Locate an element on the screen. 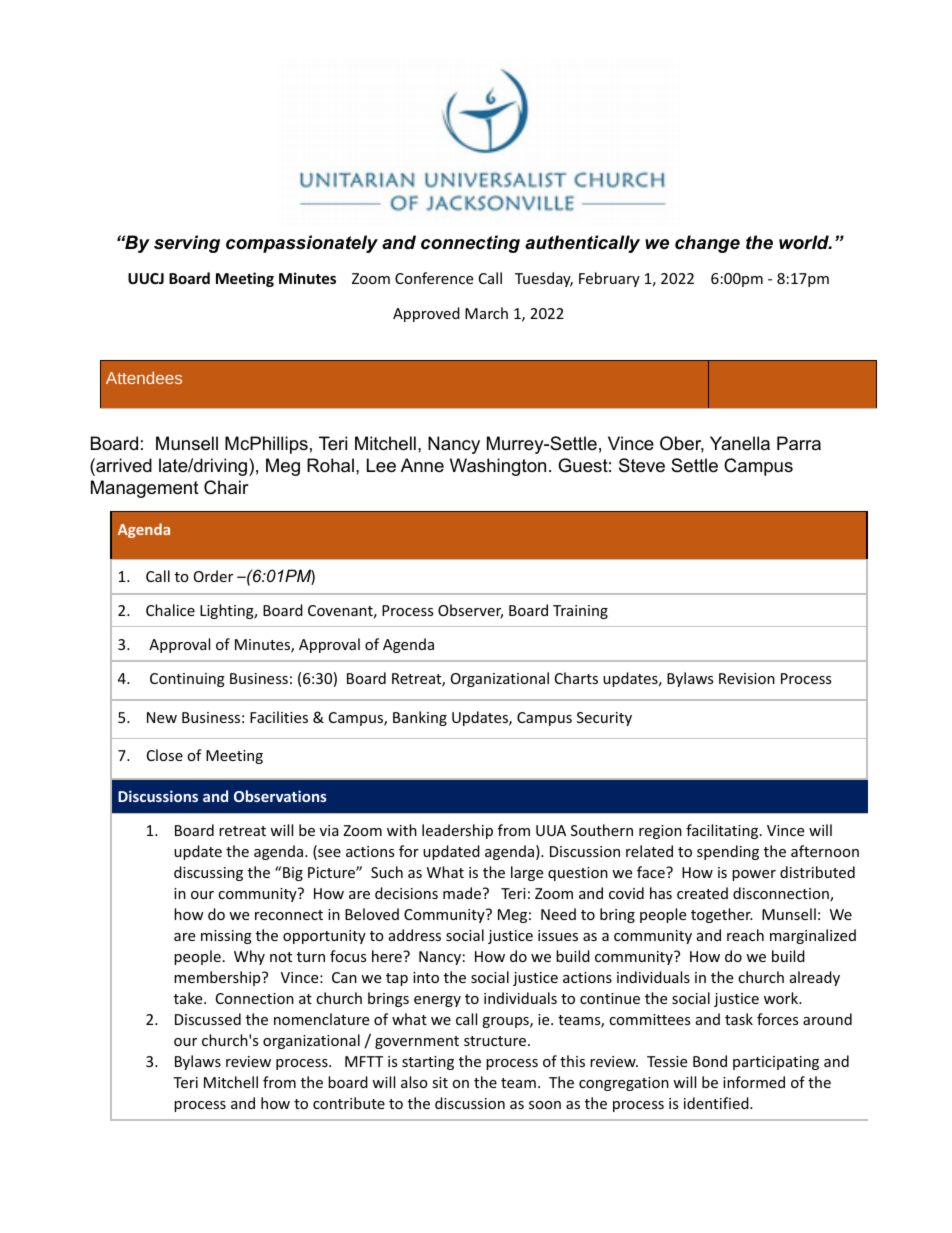  Continuing is located at coordinates (187, 680).
